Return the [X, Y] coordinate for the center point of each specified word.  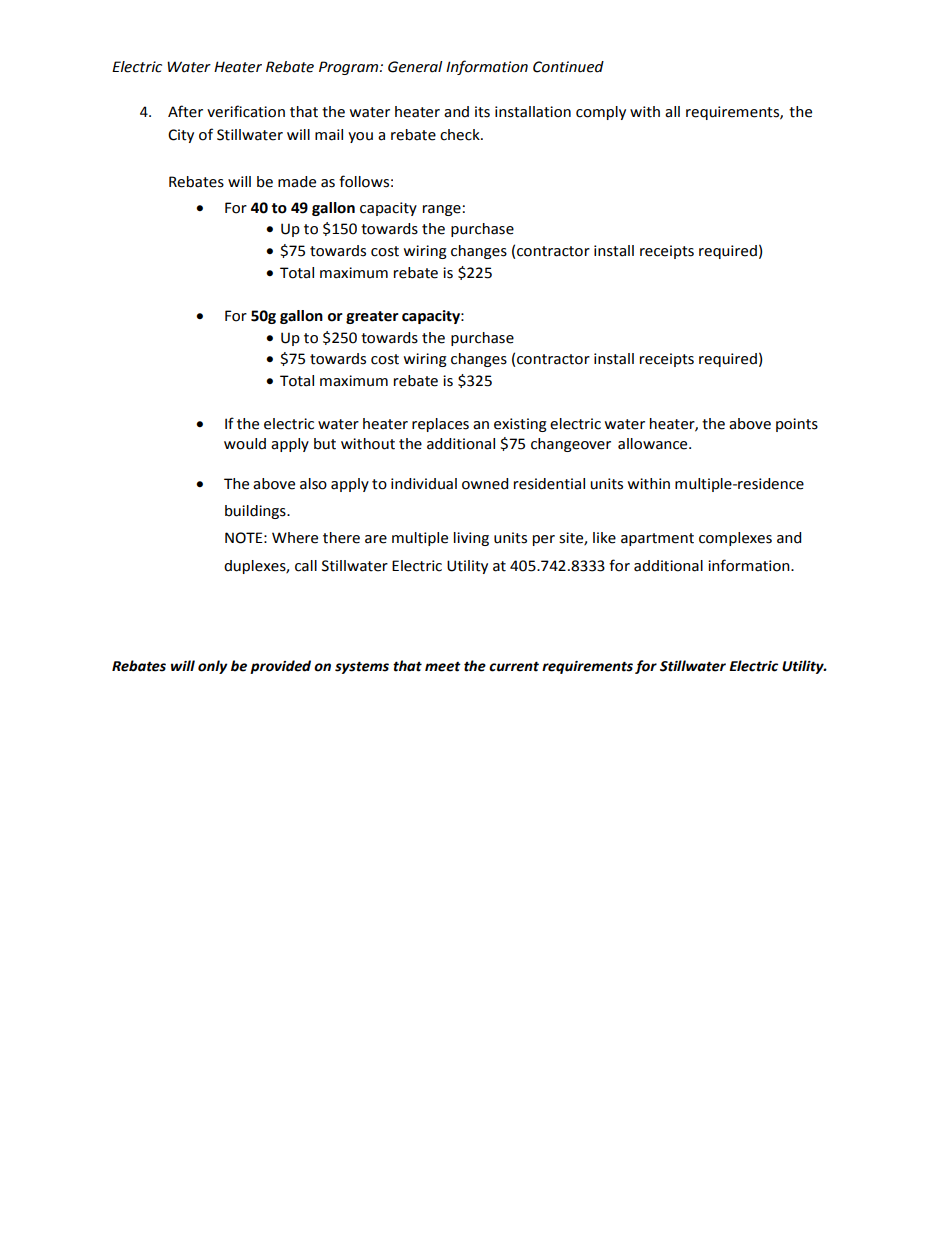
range [442, 210]
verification [246, 111]
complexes [735, 539]
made [297, 182]
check [461, 135]
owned [485, 484]
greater [372, 317]
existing [520, 425]
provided [280, 667]
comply [601, 113]
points [797, 425]
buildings [256, 512]
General [415, 67]
